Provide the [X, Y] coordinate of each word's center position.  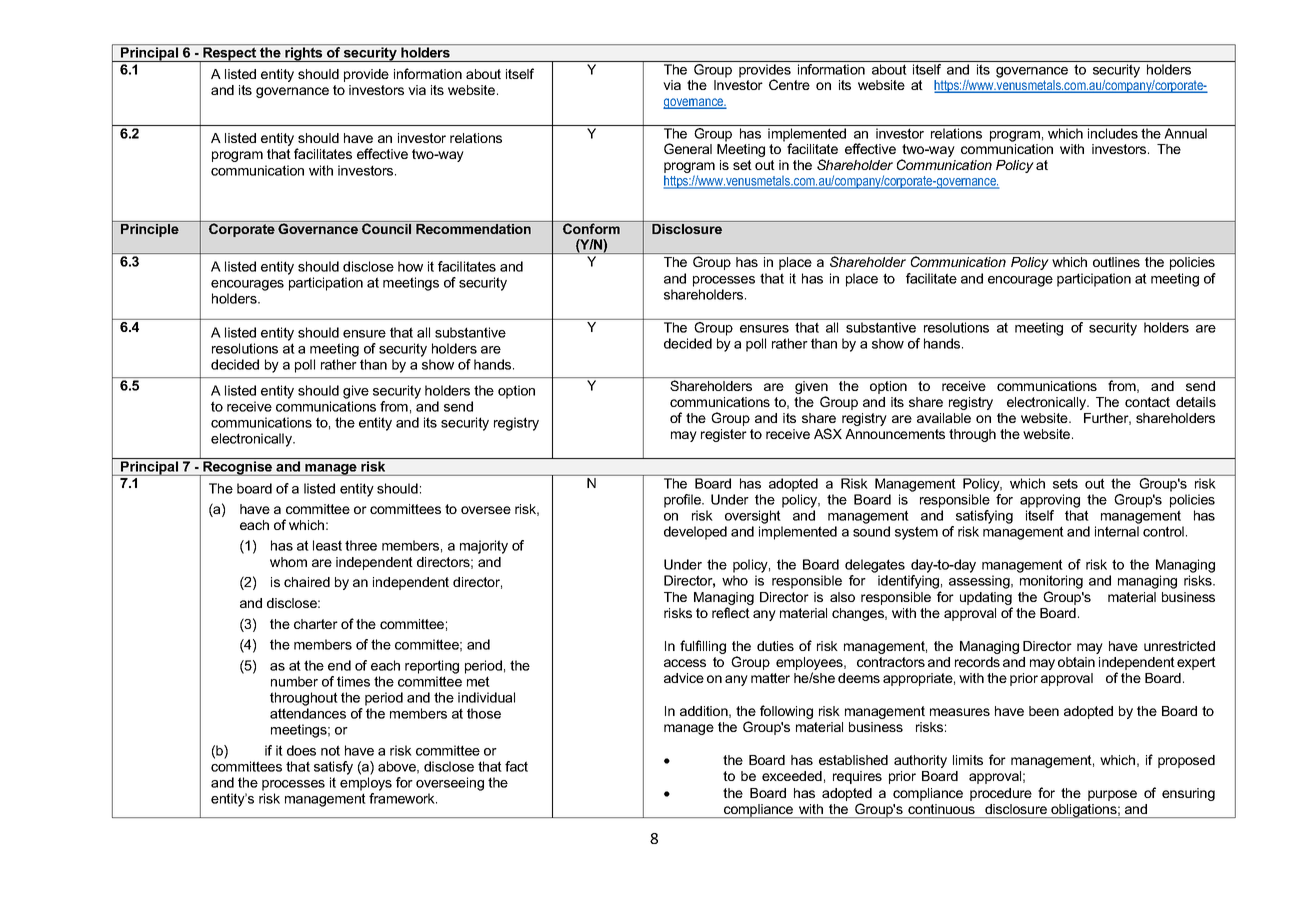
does [301, 750]
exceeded [792, 776]
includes [1113, 133]
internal [1117, 531]
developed [695, 533]
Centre [789, 84]
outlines [1116, 262]
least [327, 545]
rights [304, 53]
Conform [591, 228]
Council [386, 228]
